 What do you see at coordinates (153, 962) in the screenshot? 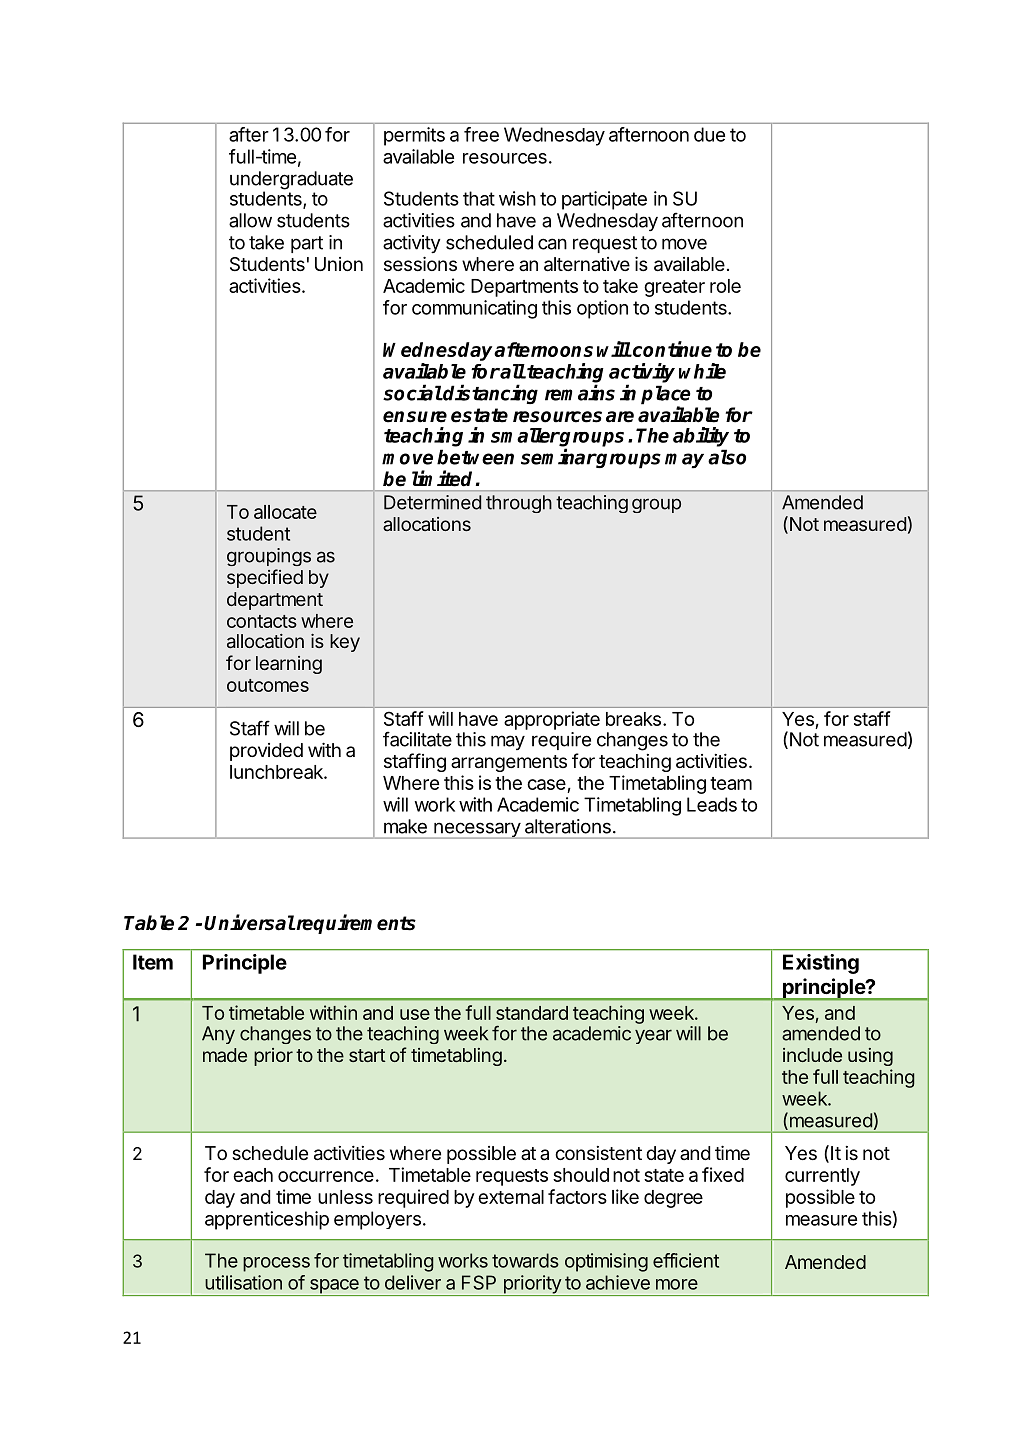
I see `Item` at bounding box center [153, 962].
